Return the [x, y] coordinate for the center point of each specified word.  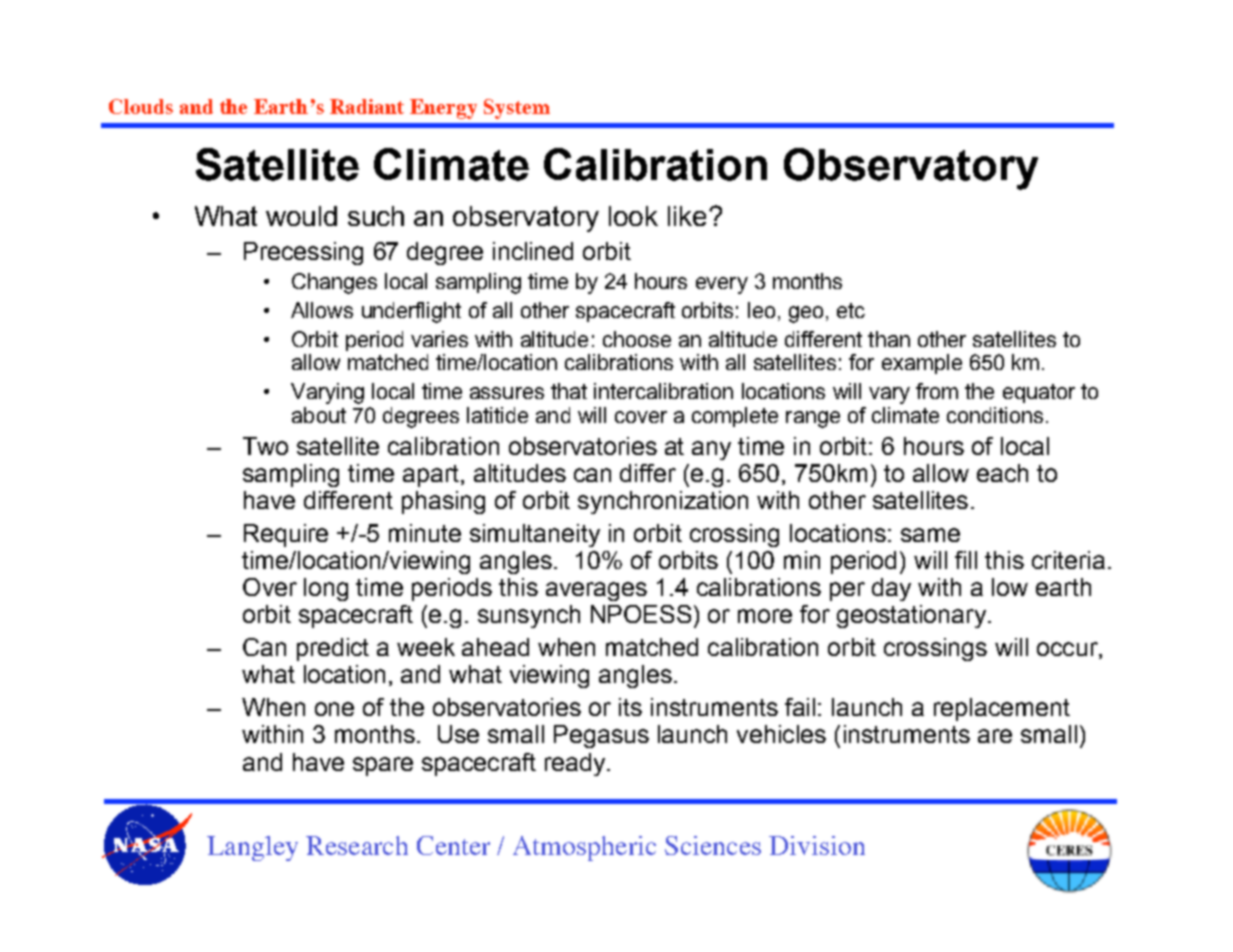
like [689, 216]
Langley [252, 848]
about [319, 415]
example [922, 364]
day [891, 589]
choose [637, 339]
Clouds [141, 106]
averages [596, 591]
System [517, 109]
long [326, 589]
